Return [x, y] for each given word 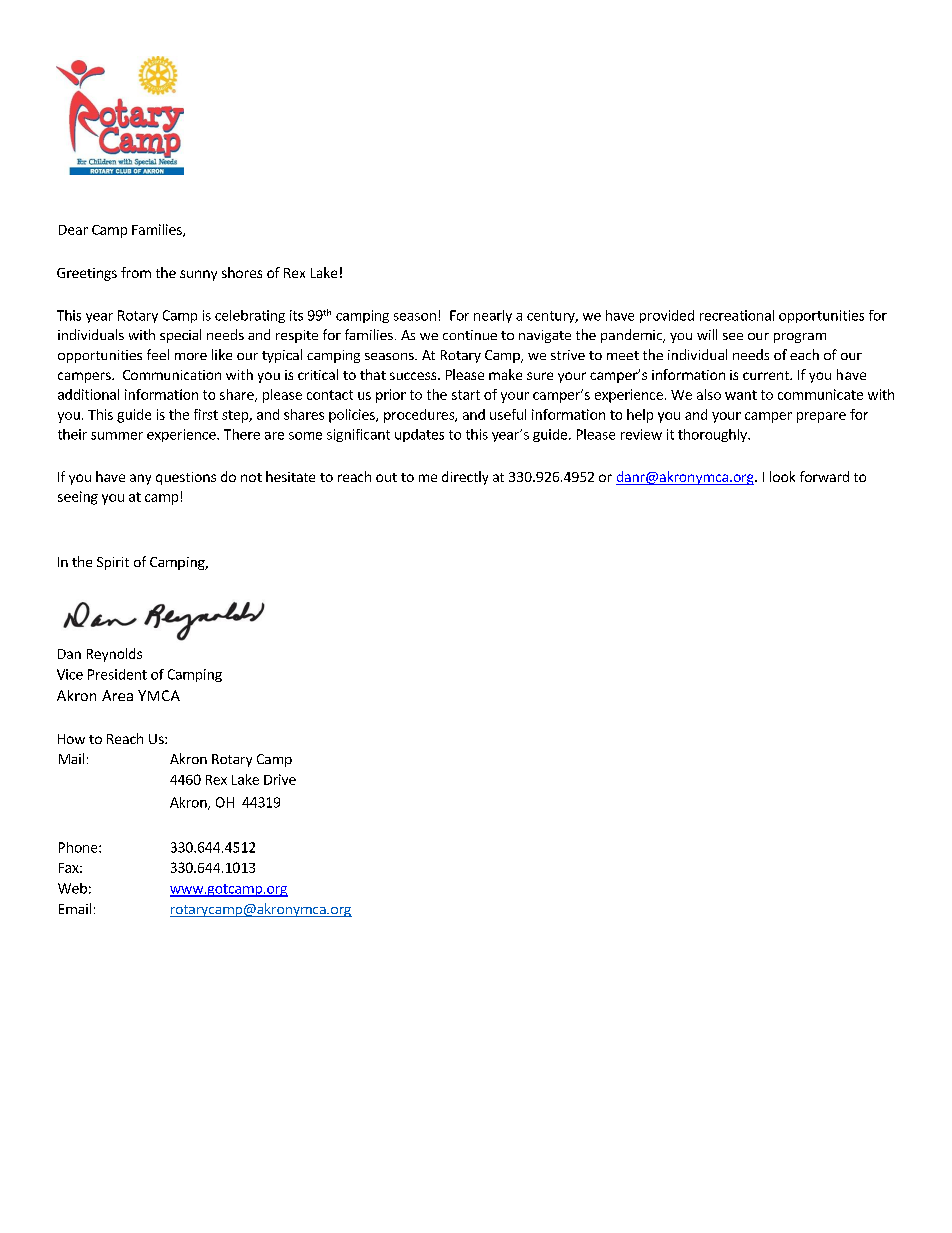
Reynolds [114, 655]
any [140, 479]
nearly [493, 316]
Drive [280, 779]
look [782, 476]
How [71, 739]
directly [465, 478]
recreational [737, 315]
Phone [79, 847]
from [136, 272]
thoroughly [713, 435]
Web [72, 888]
